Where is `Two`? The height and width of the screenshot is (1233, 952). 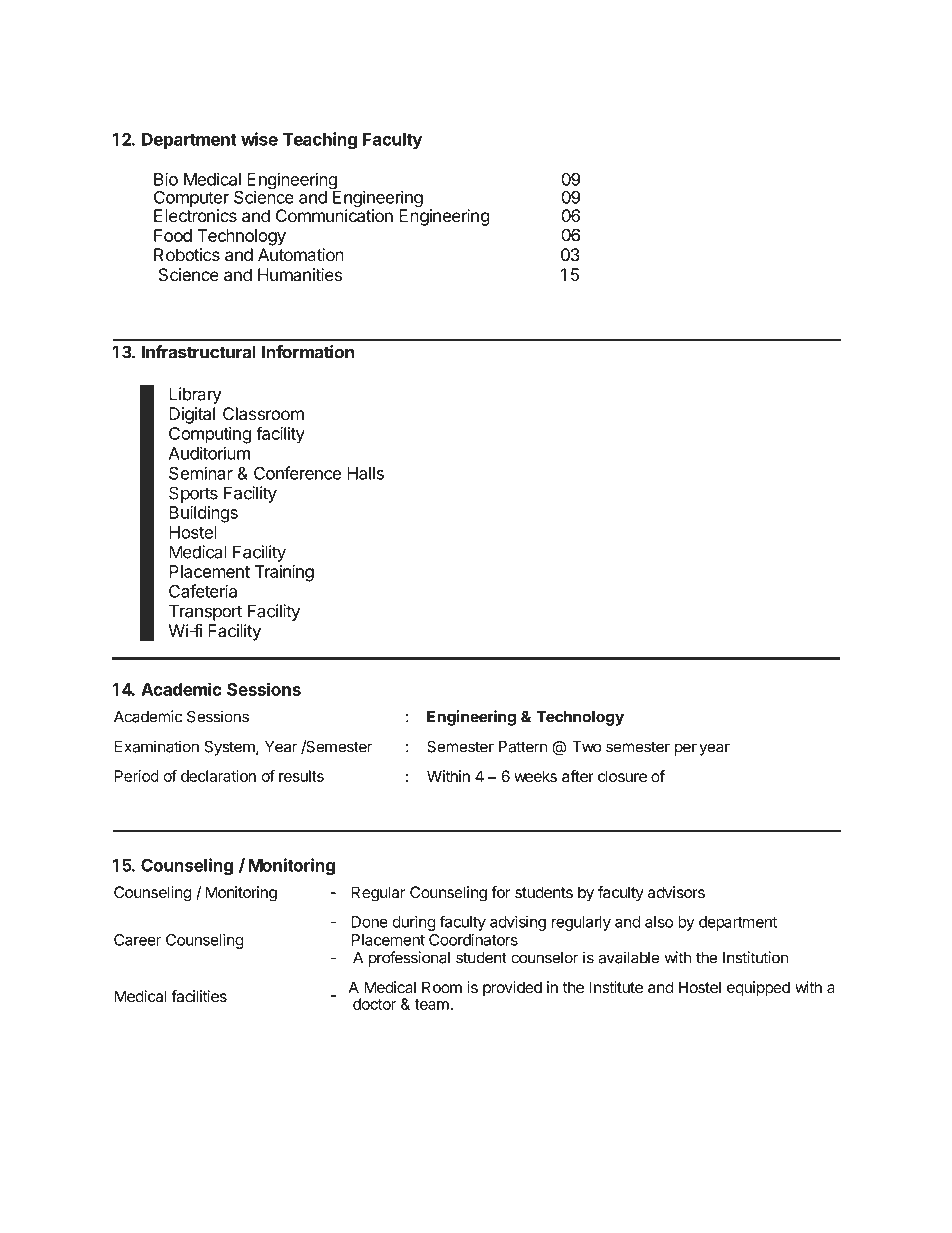 Two is located at coordinates (586, 747).
